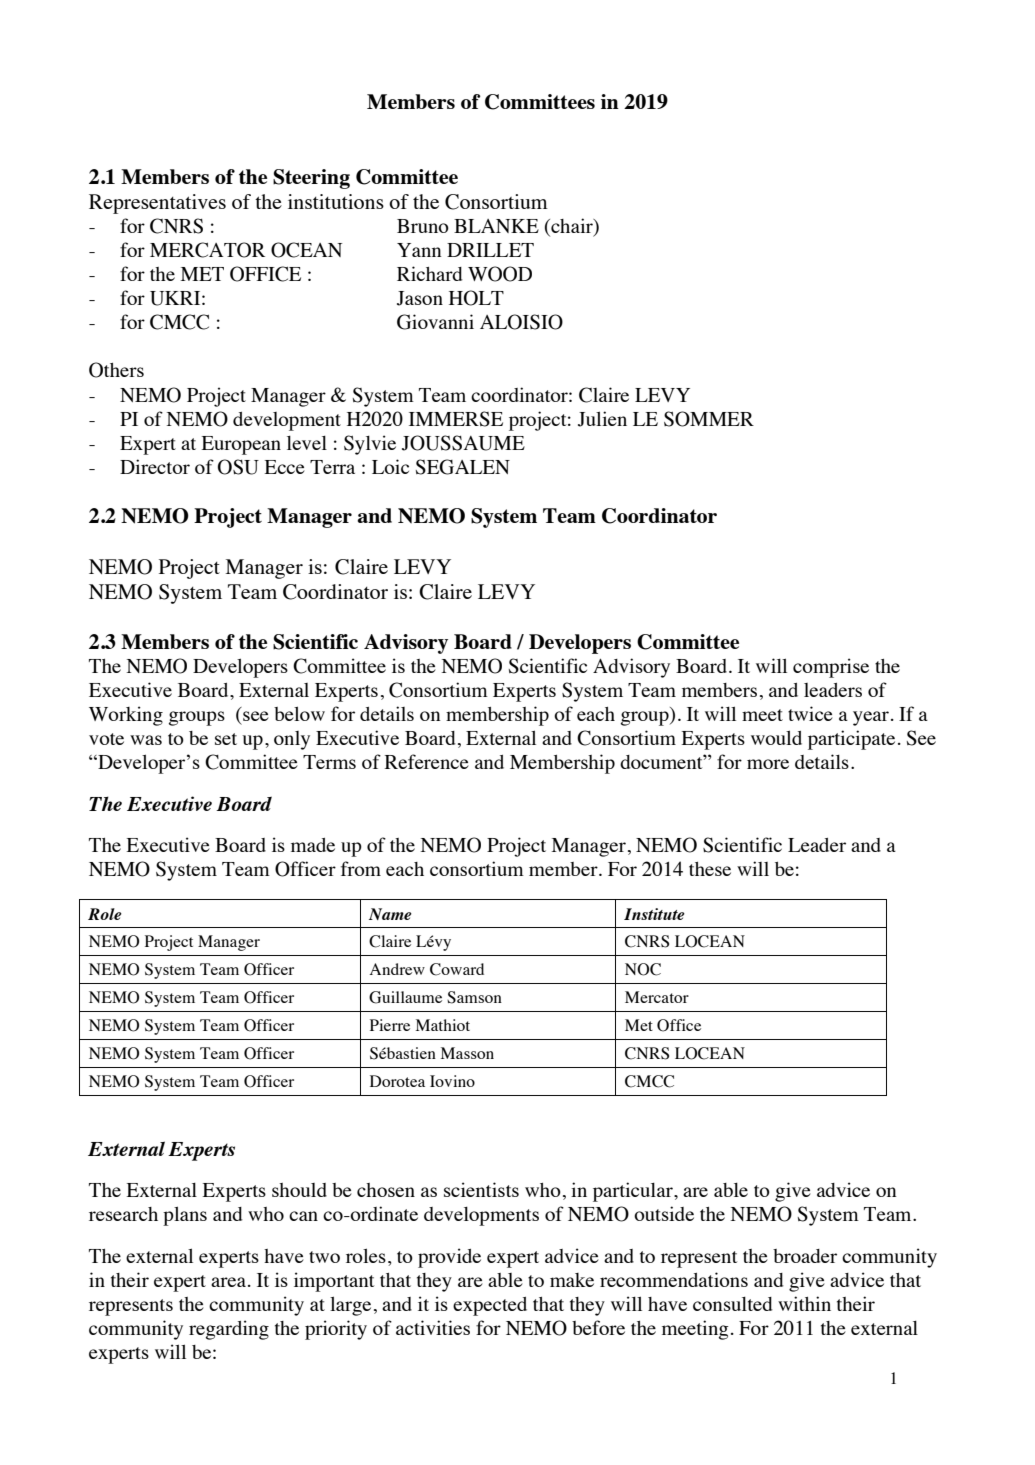  What do you see at coordinates (390, 466) in the screenshot?
I see `Loic` at bounding box center [390, 466].
